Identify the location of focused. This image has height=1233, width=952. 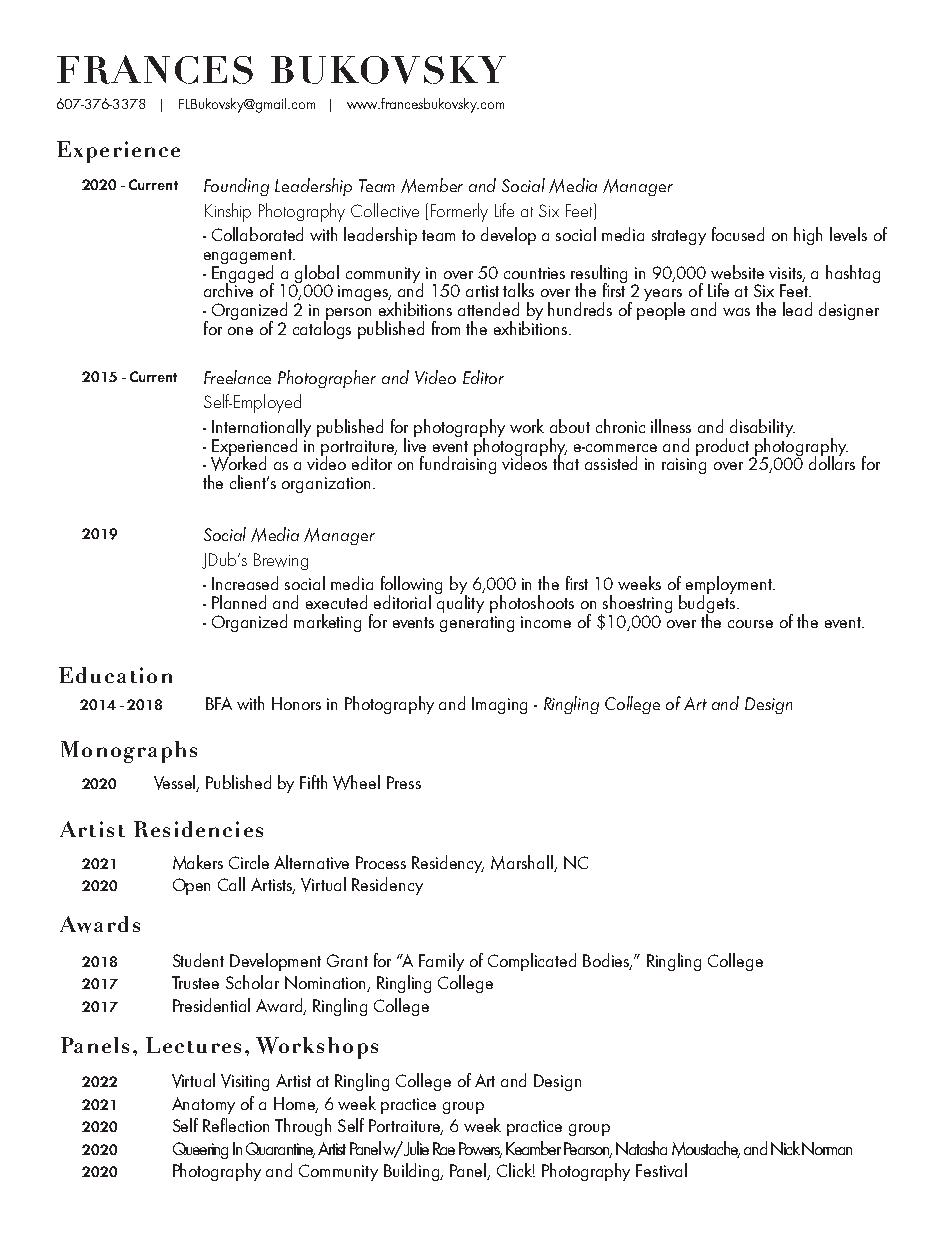
(738, 234).
